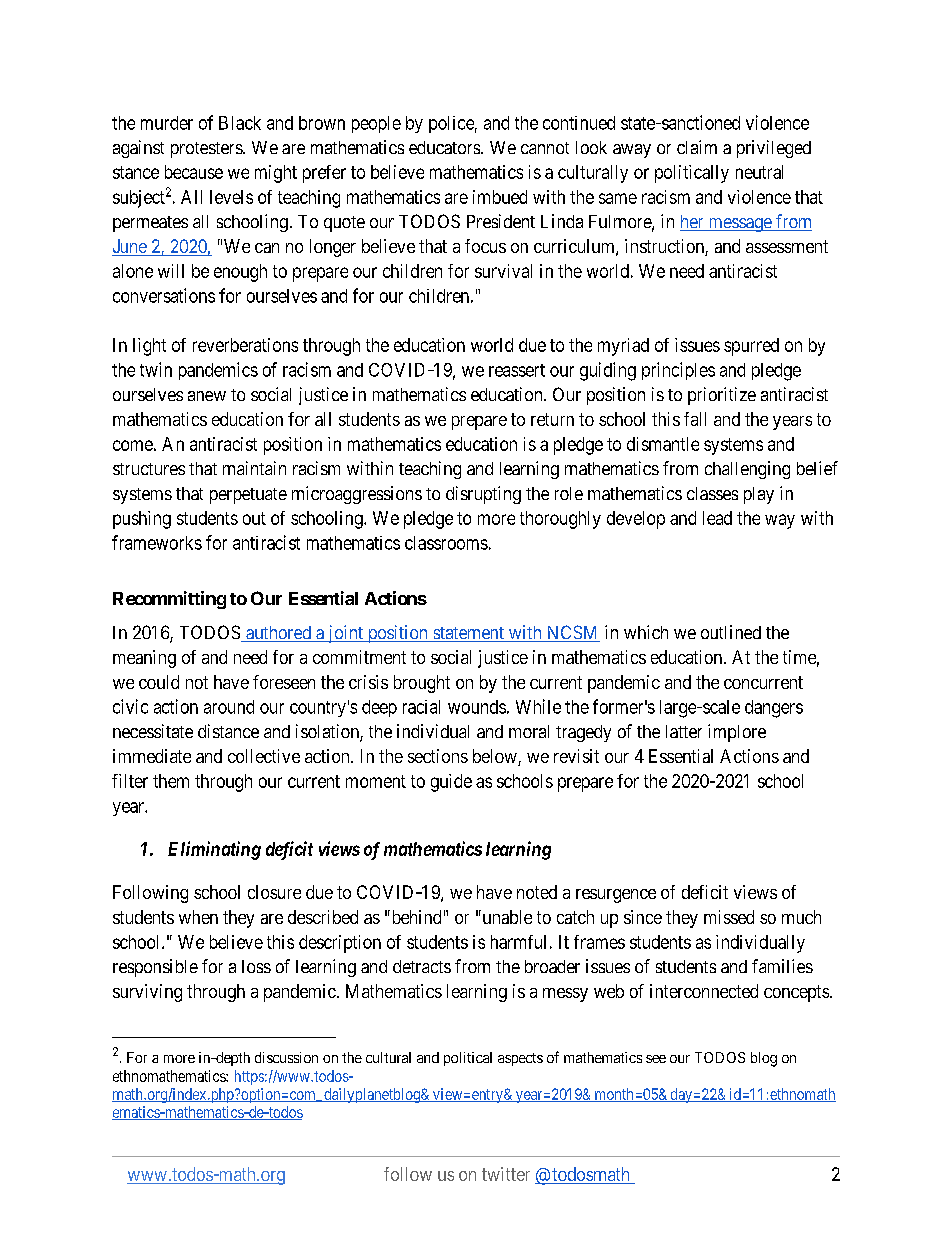 The width and height of the page is (952, 1233). Describe the element at coordinates (207, 150) in the page. I see `protesters` at that location.
